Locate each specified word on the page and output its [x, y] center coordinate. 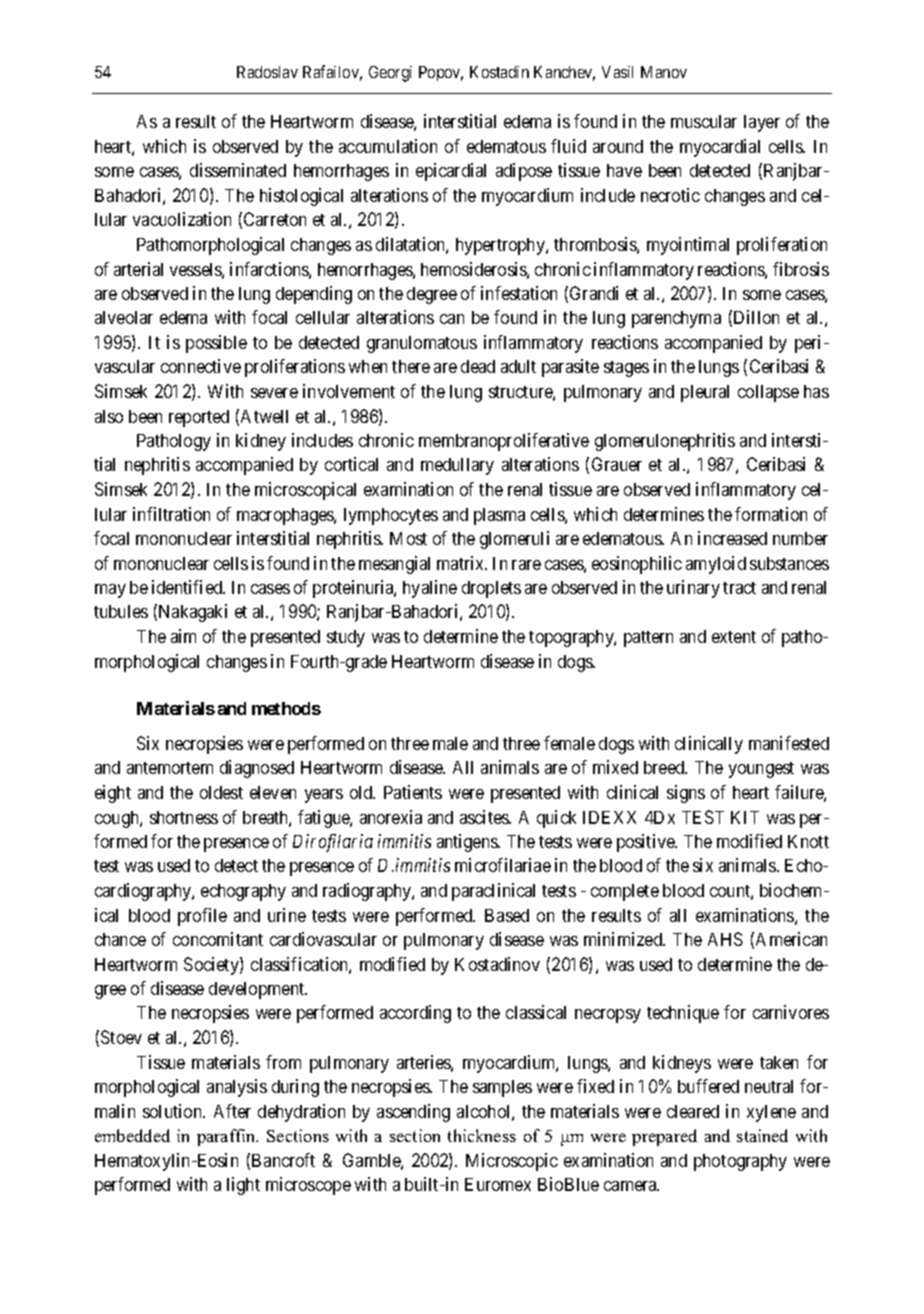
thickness [482, 1135]
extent [734, 637]
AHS [725, 939]
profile [202, 917]
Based [507, 915]
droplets [491, 589]
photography [740, 1162]
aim [183, 636]
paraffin [227, 1137]
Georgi [390, 74]
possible [216, 344]
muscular [704, 121]
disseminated [238, 170]
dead [478, 366]
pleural [705, 393]
